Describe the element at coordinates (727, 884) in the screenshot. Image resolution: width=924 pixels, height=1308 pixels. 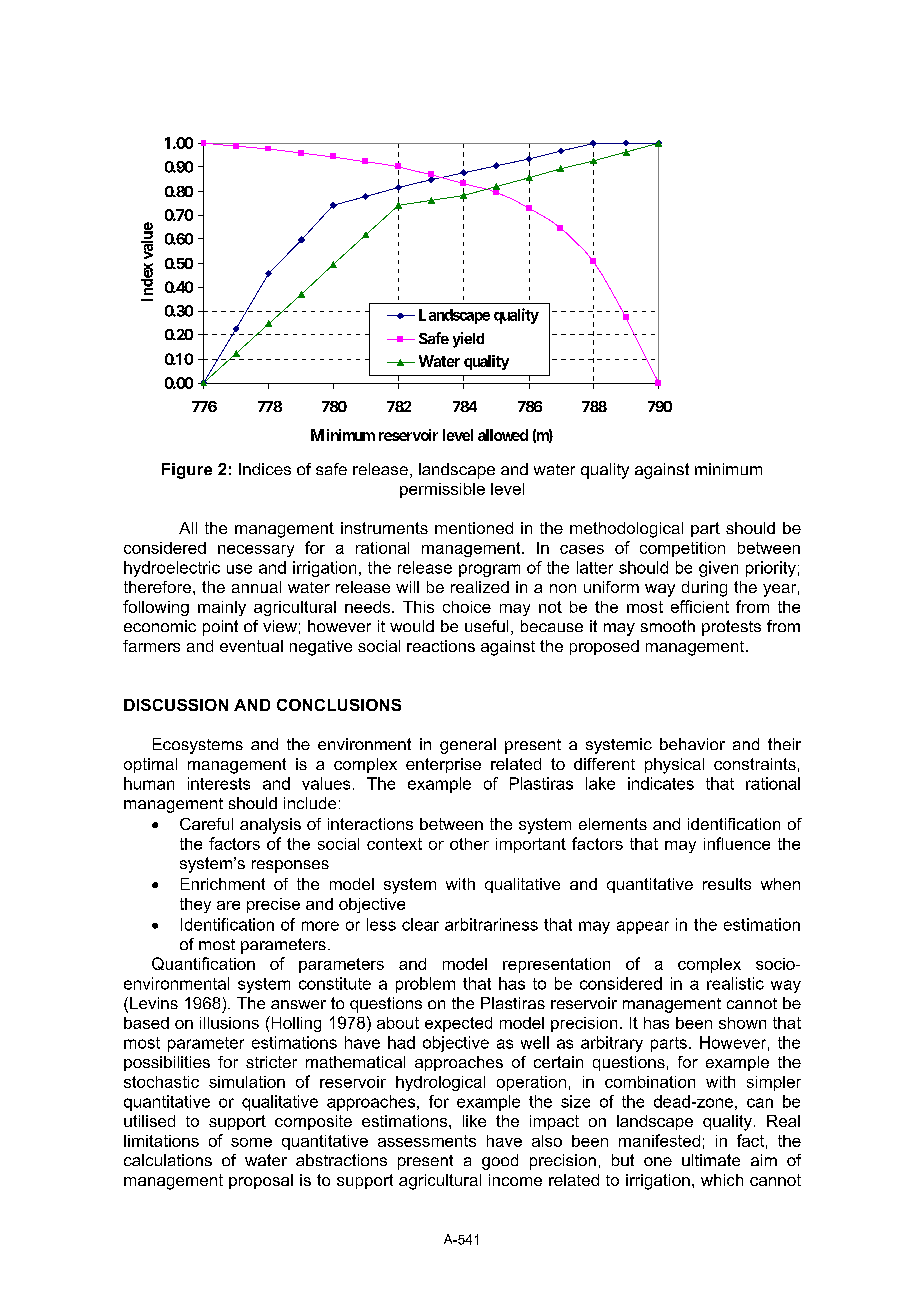
I see `results` at that location.
